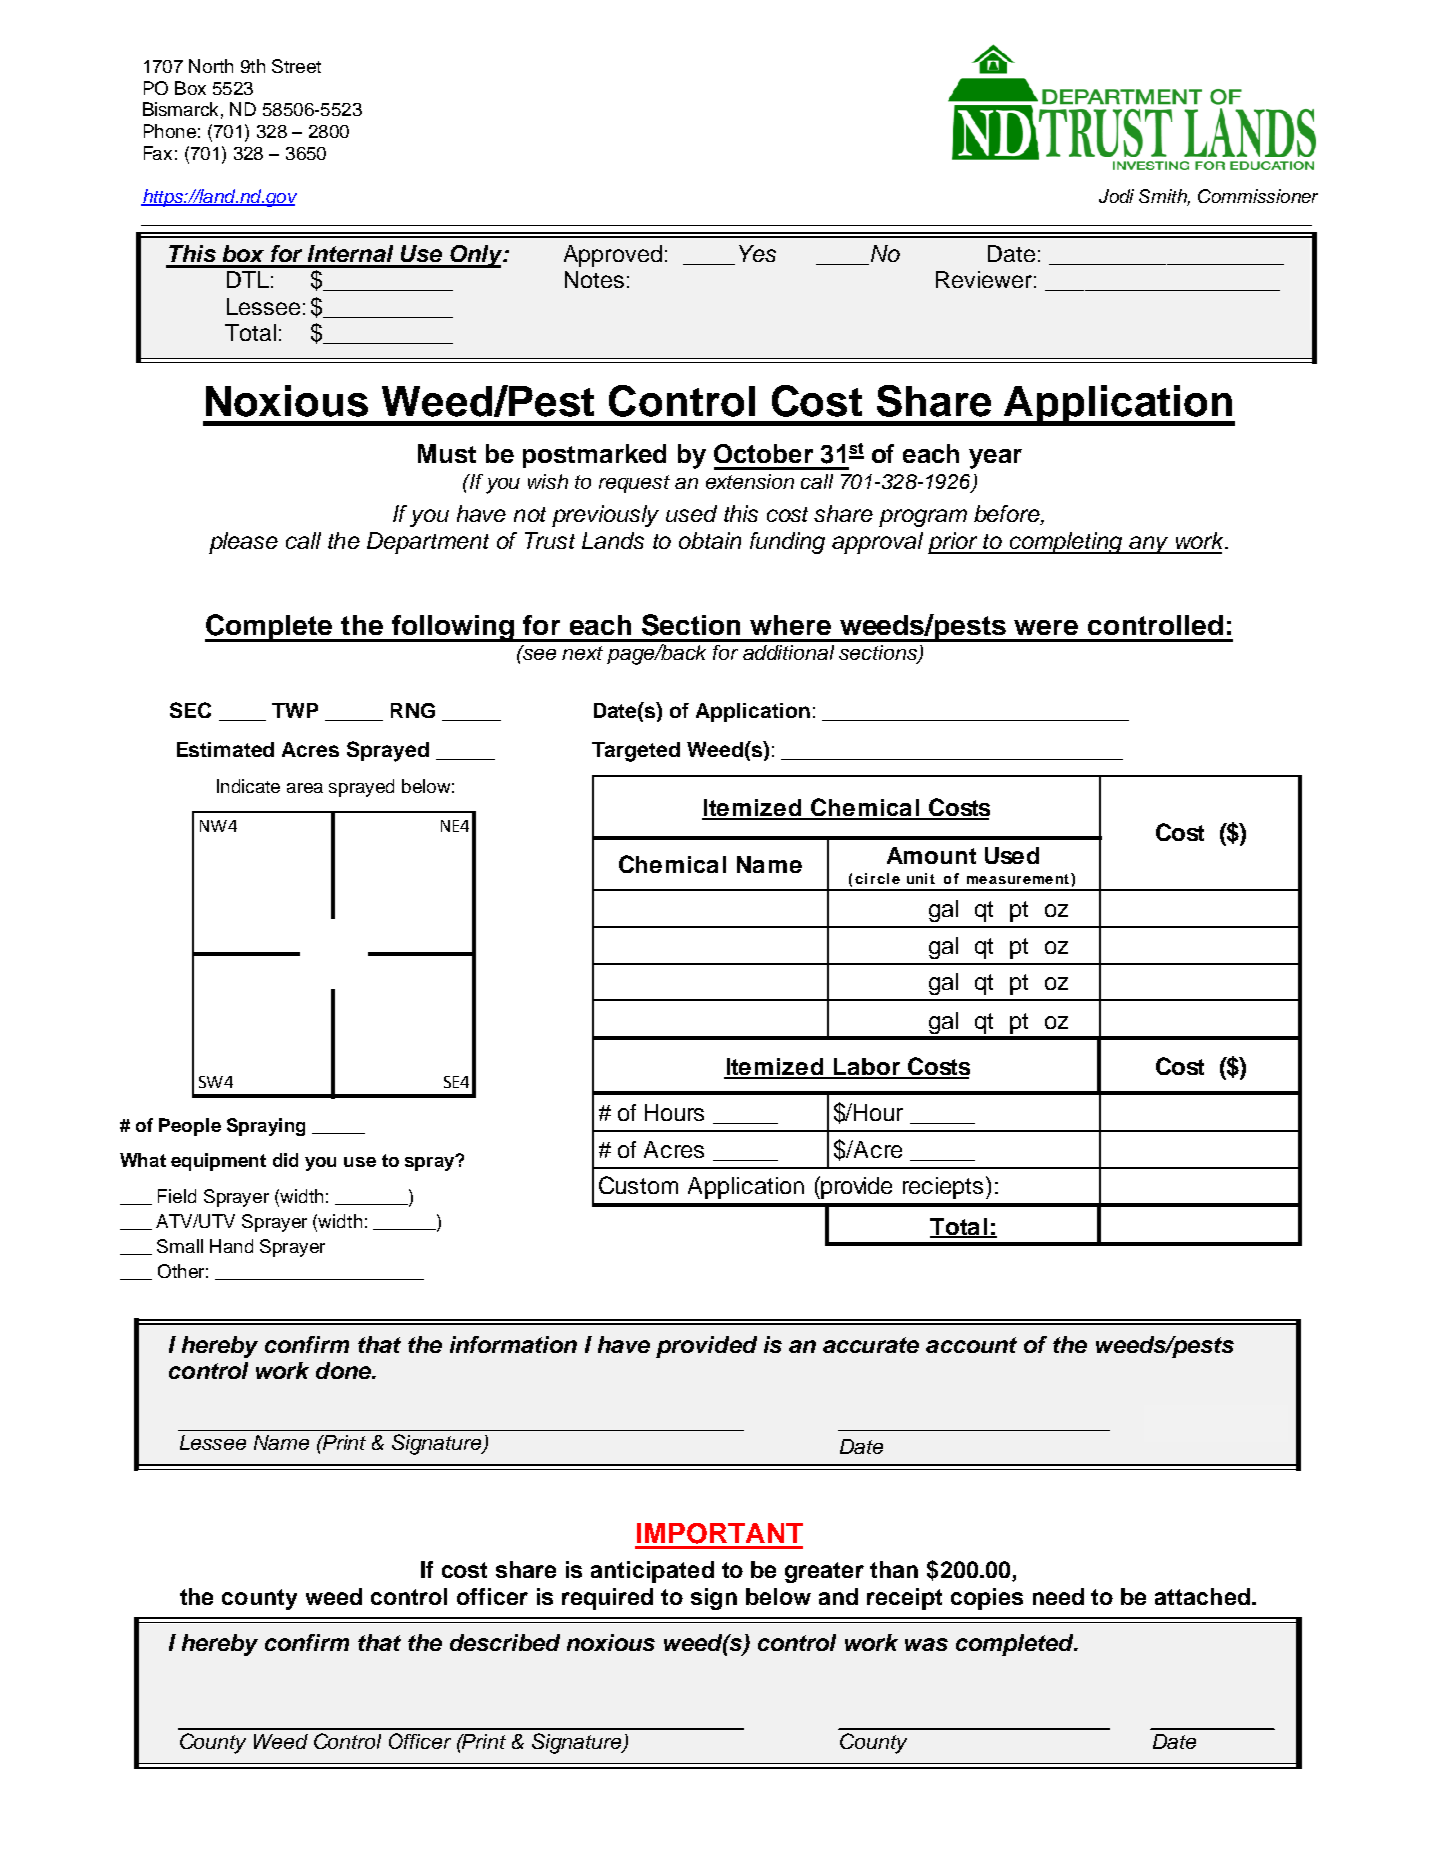 The width and height of the screenshot is (1438, 1860). Describe the element at coordinates (750, 481) in the screenshot. I see `extension` at that location.
